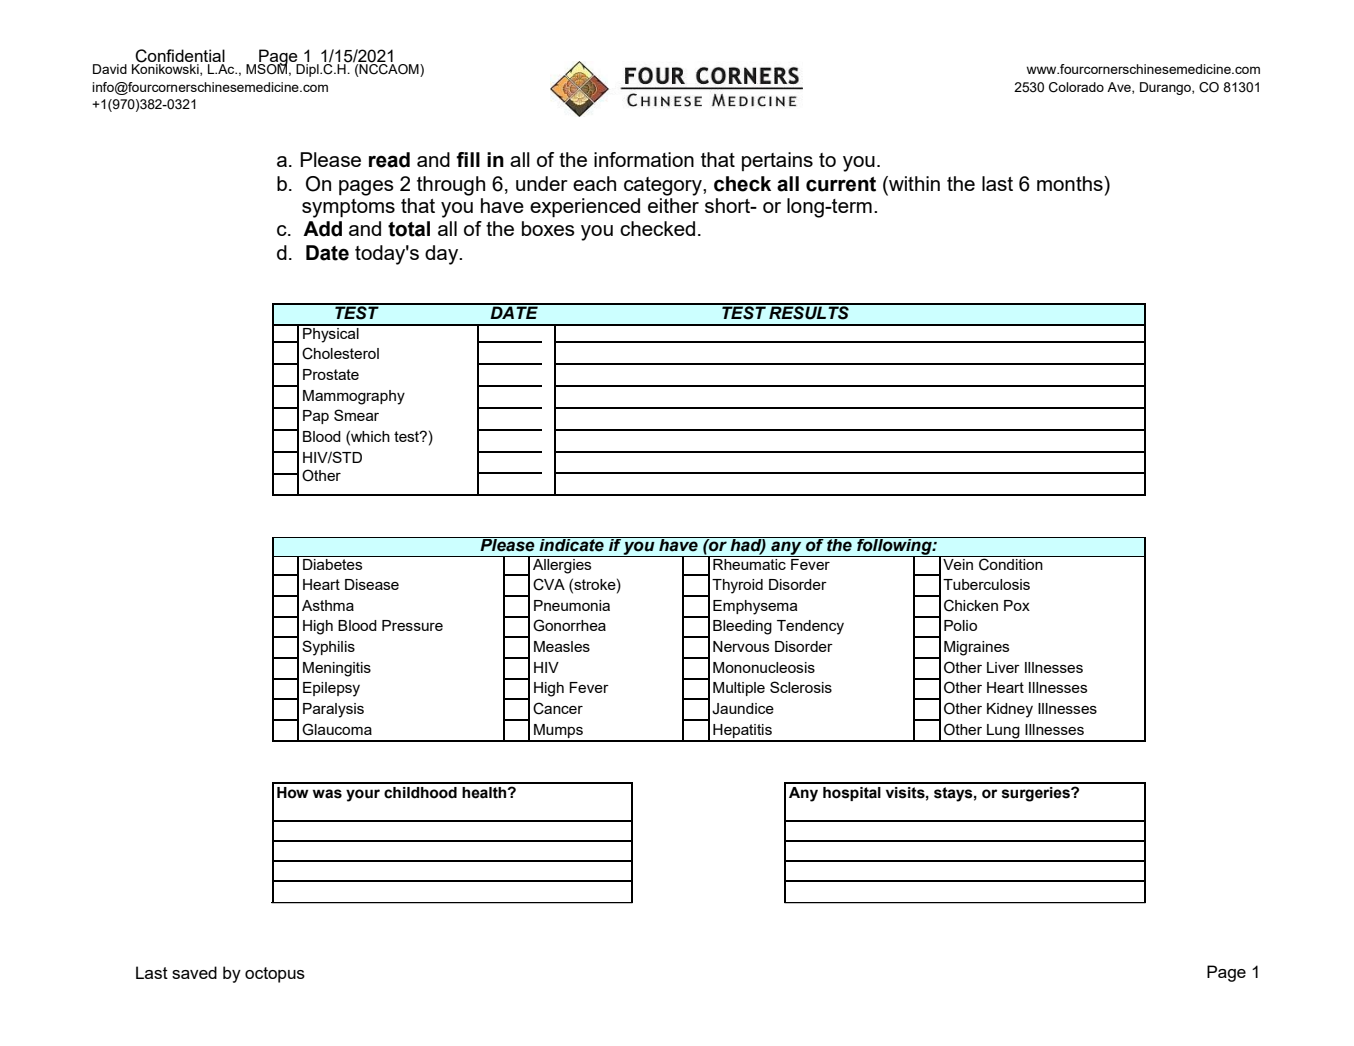 The width and height of the document is (1354, 1046). Describe the element at coordinates (485, 793) in the document. I see `health` at that location.
